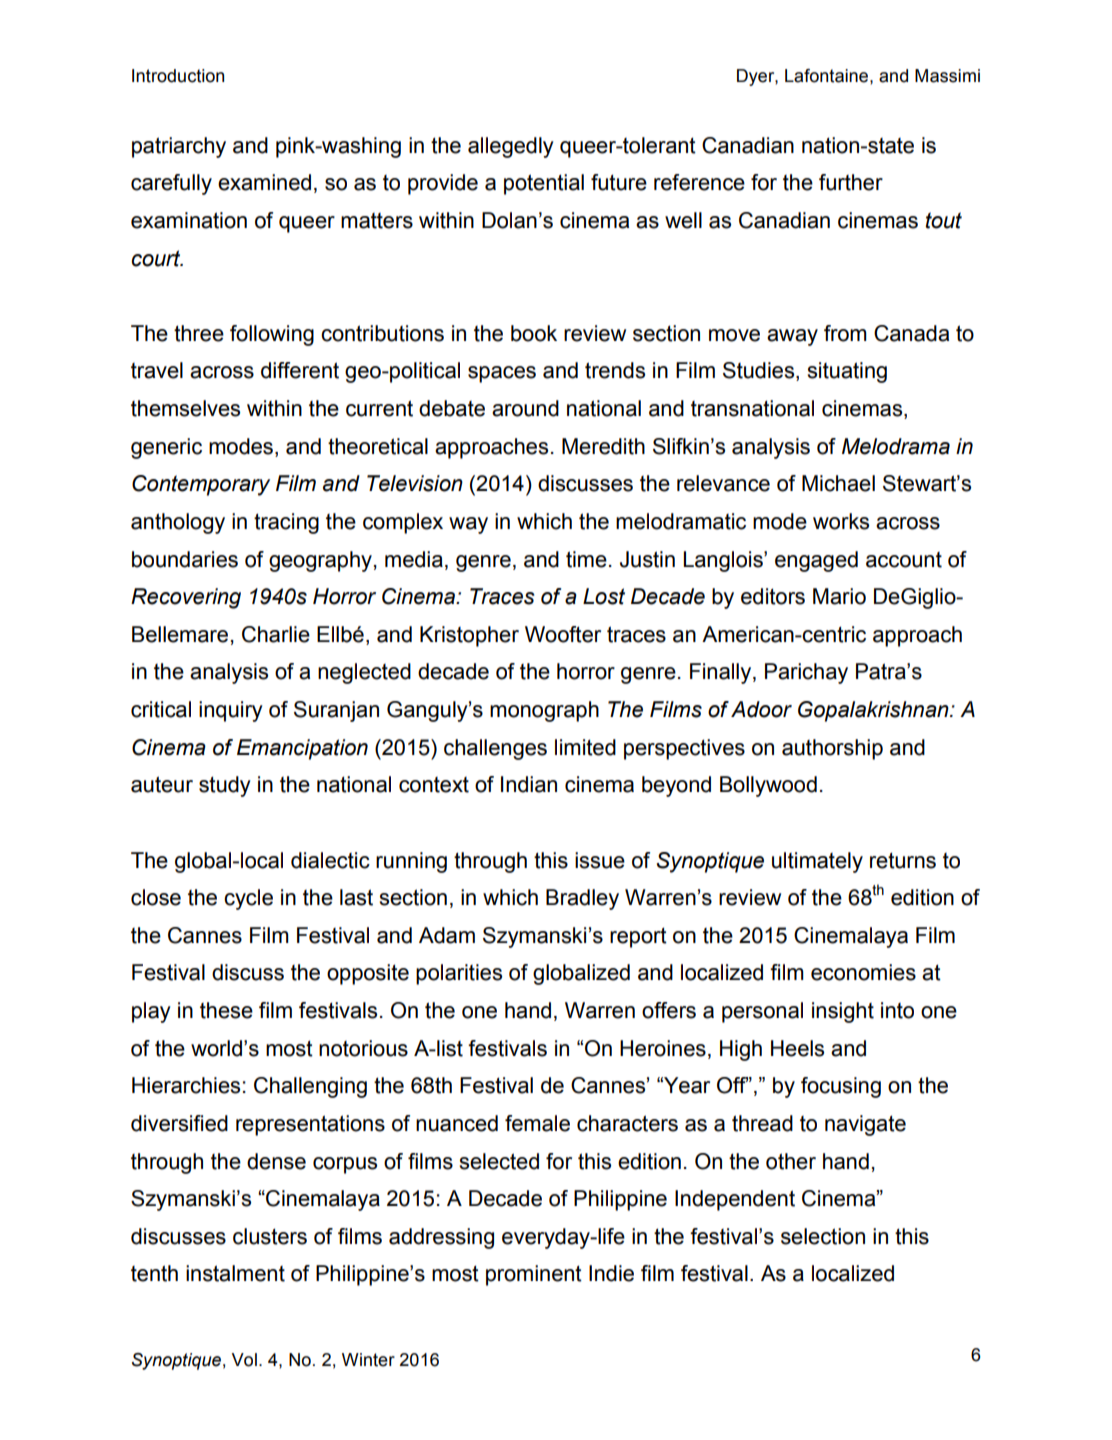 Image resolution: width=1112 pixels, height=1440 pixels. Describe the element at coordinates (832, 749) in the page. I see `authorship` at that location.
